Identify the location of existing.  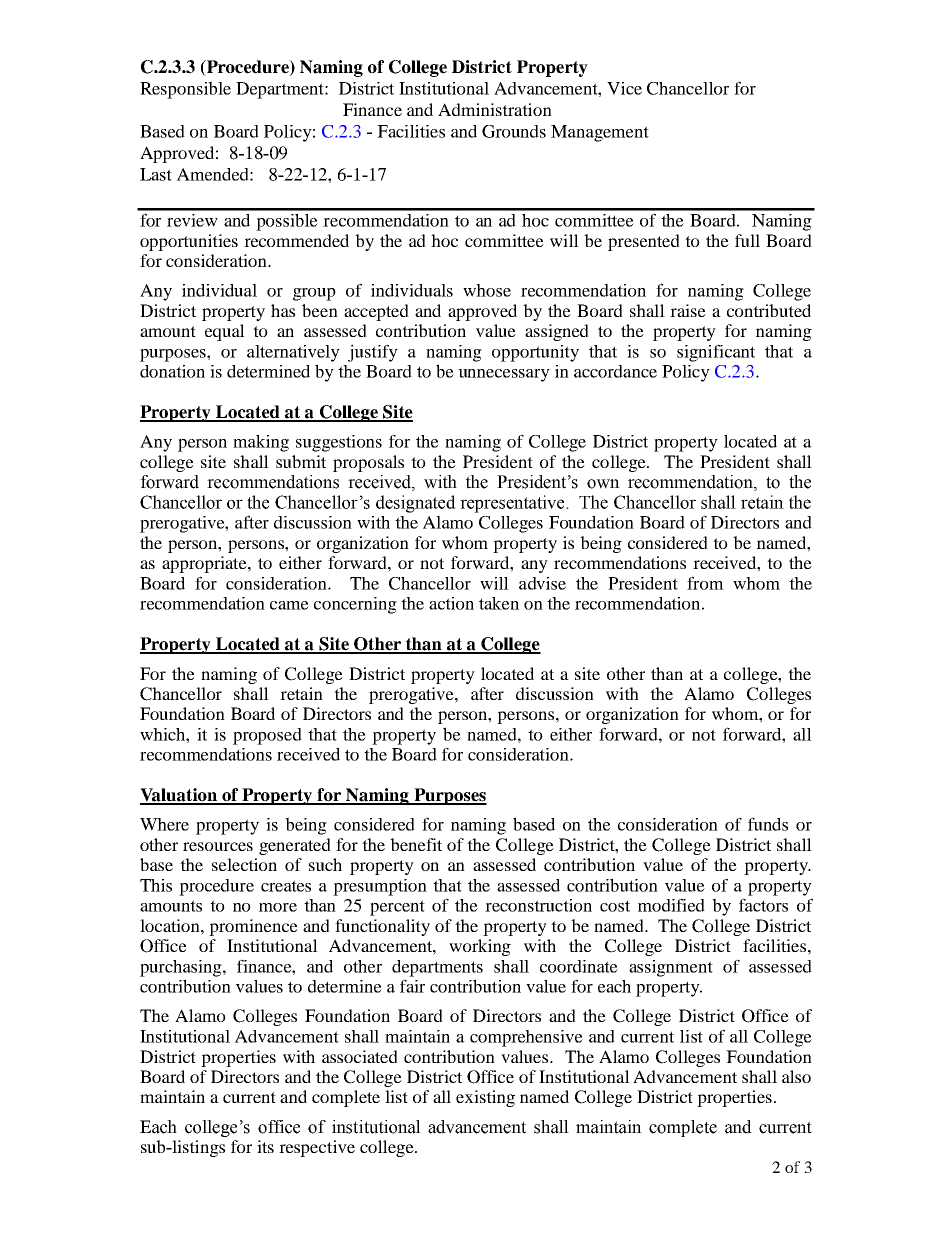
(485, 1098).
